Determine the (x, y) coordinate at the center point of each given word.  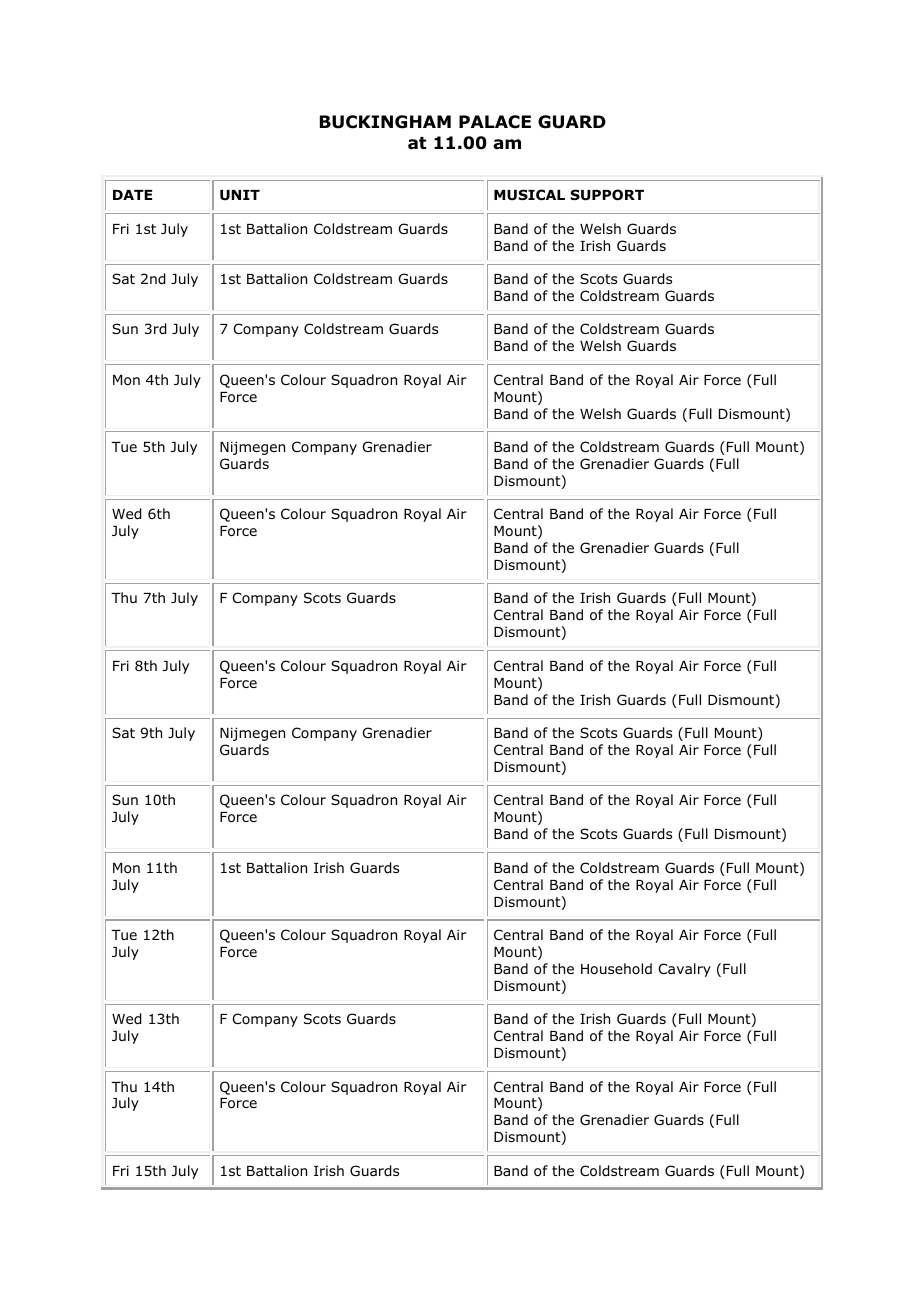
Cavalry (685, 970)
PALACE (495, 122)
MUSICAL (529, 195)
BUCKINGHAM (385, 122)
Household (616, 968)
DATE (132, 195)
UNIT (240, 195)
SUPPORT (607, 195)
